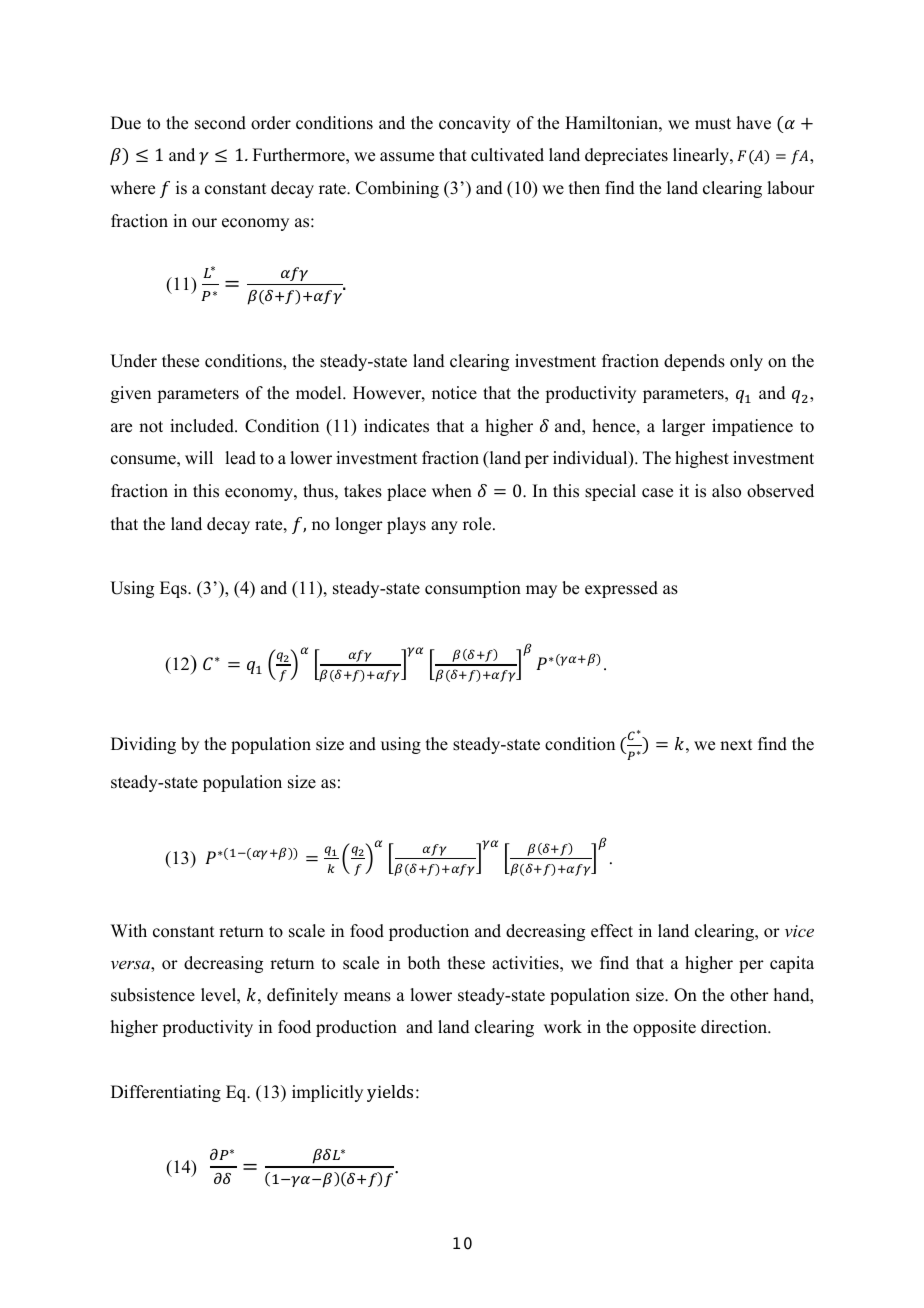 Image resolution: width=924 pixels, height=1308 pixels. What do you see at coordinates (473, 589) in the screenshot?
I see `consumption` at bounding box center [473, 589].
